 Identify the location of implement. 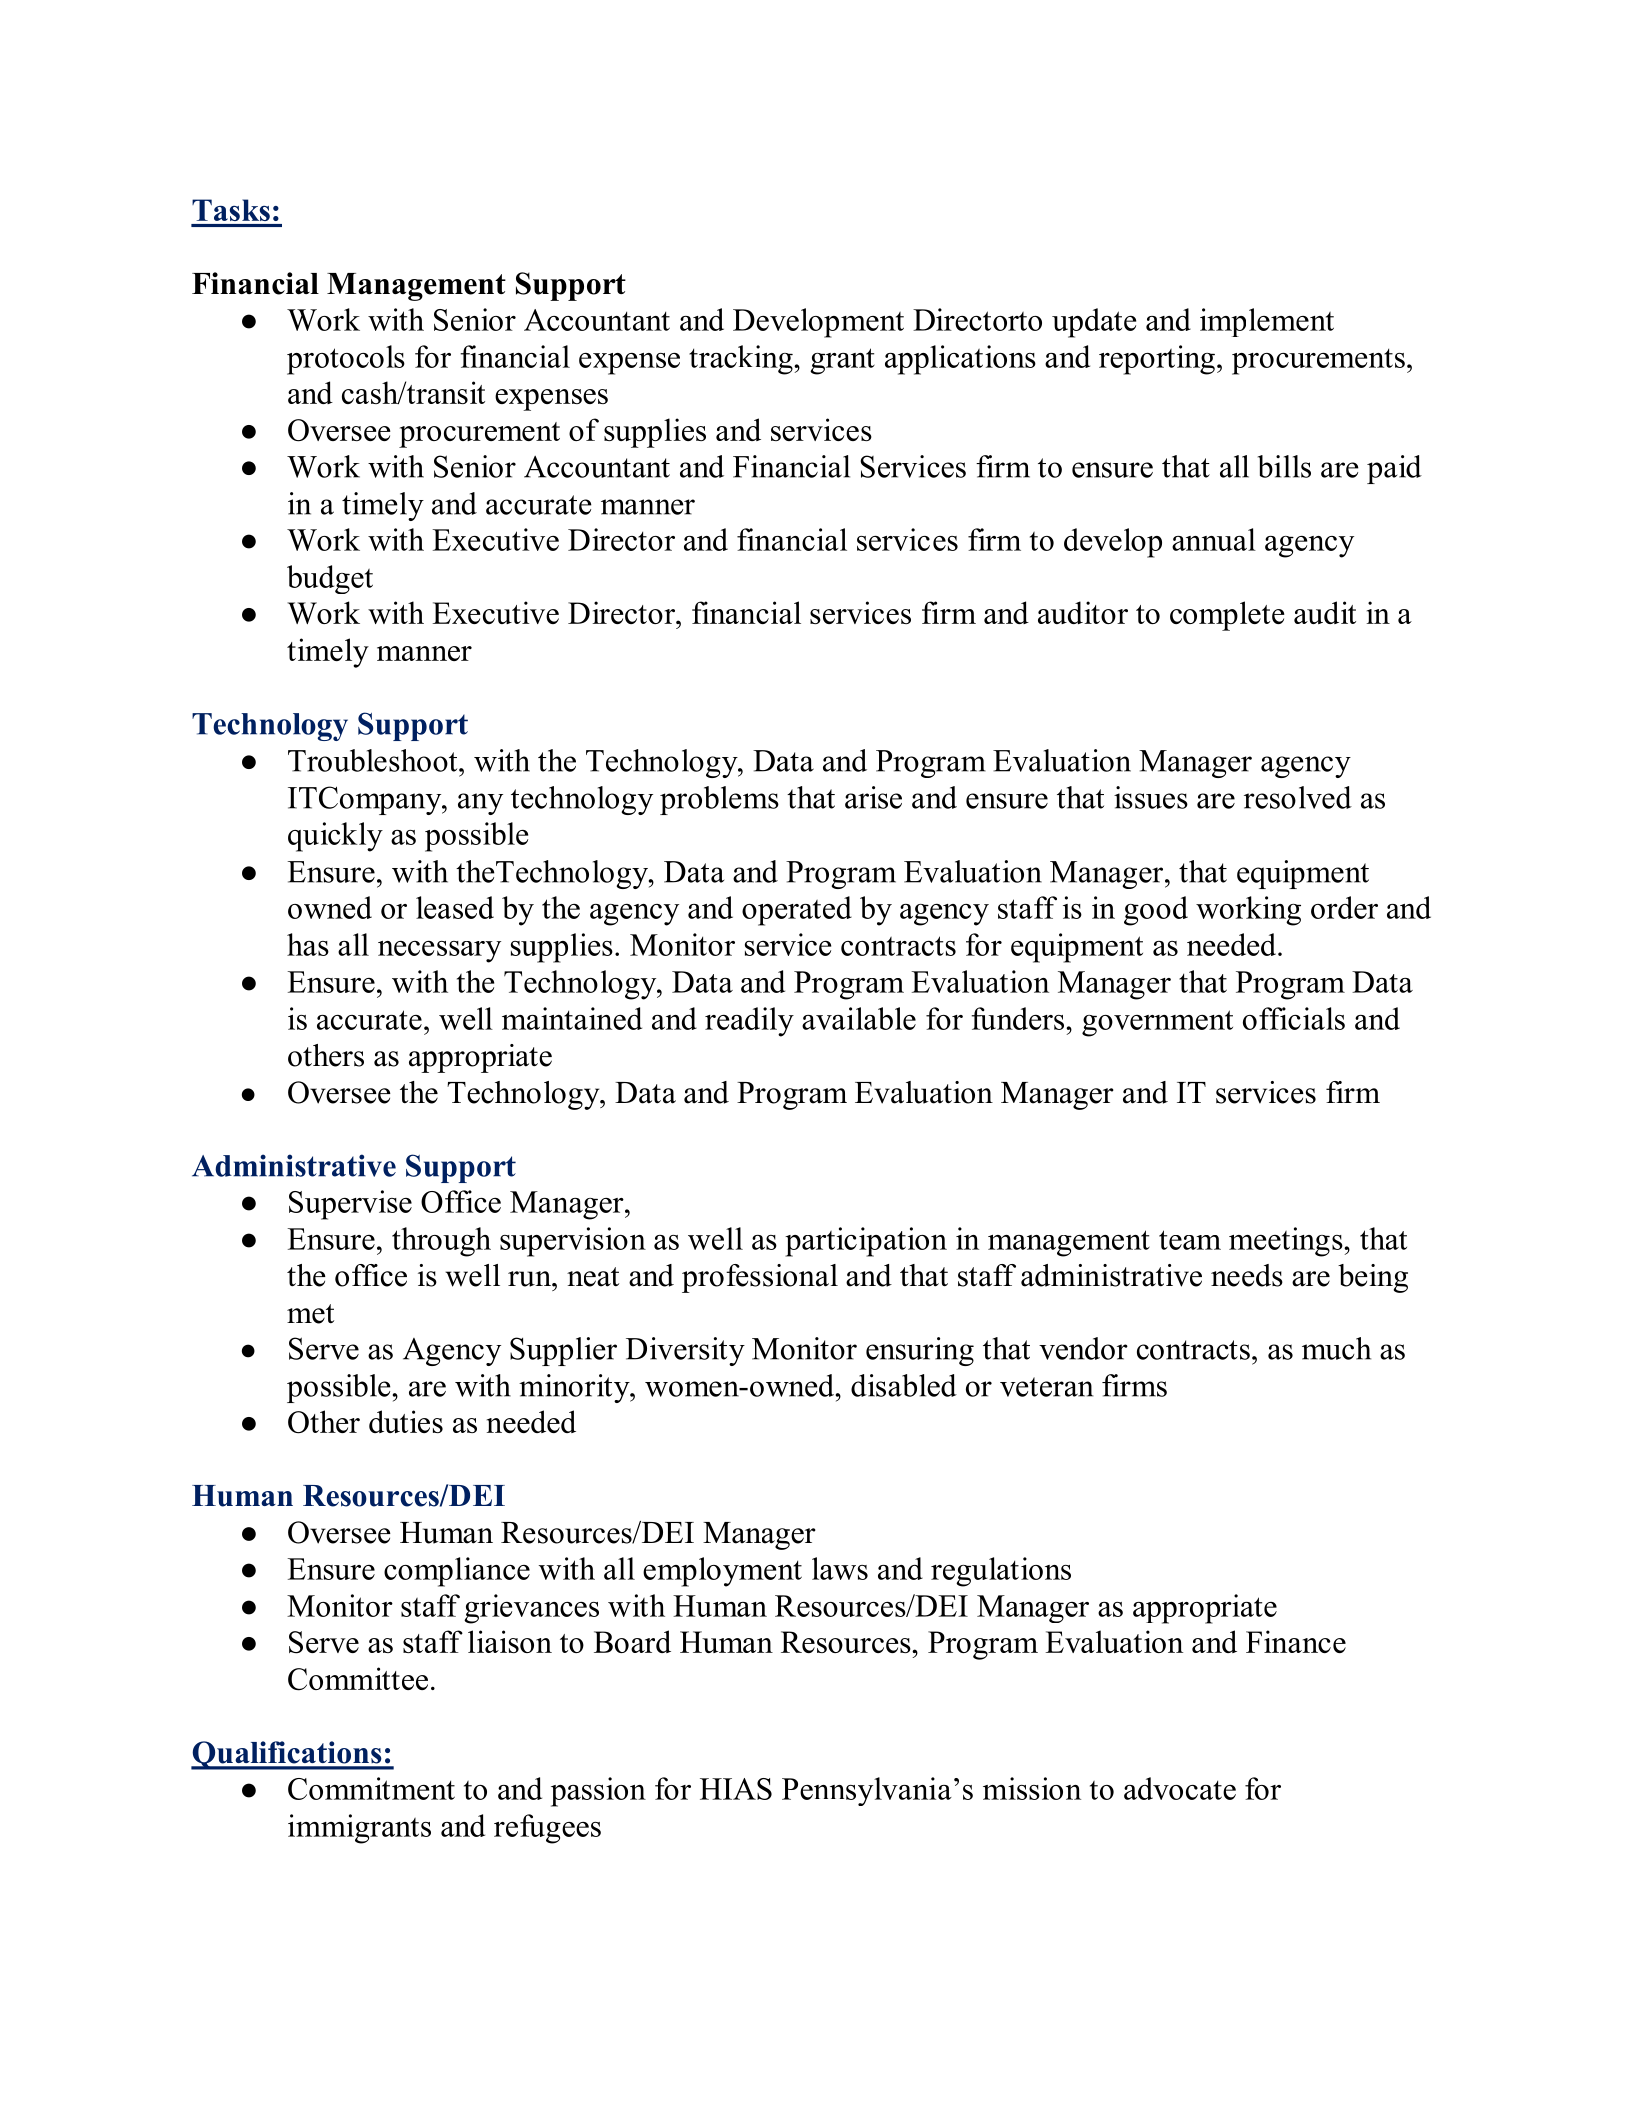
(1267, 322).
